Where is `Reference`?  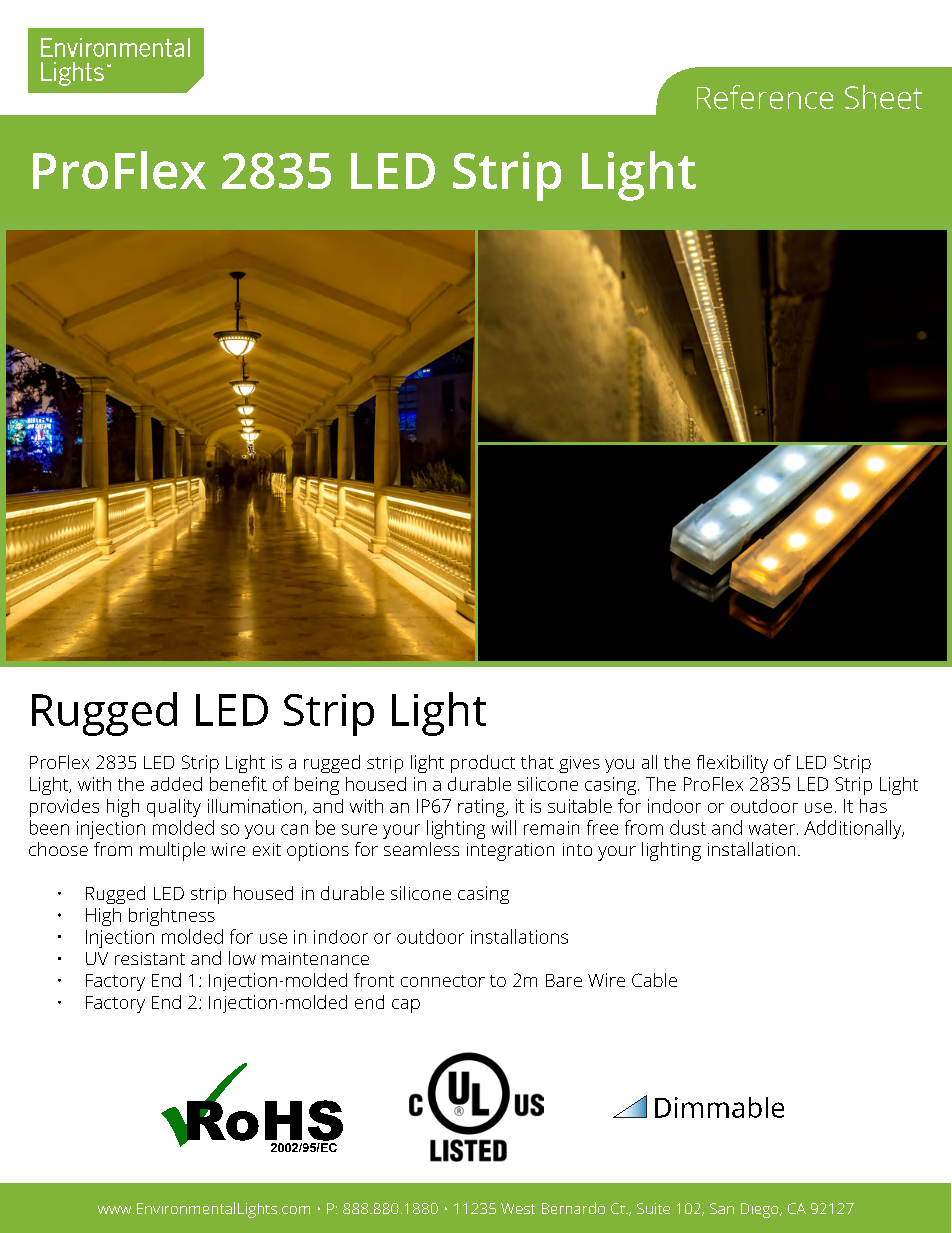 Reference is located at coordinates (765, 97).
